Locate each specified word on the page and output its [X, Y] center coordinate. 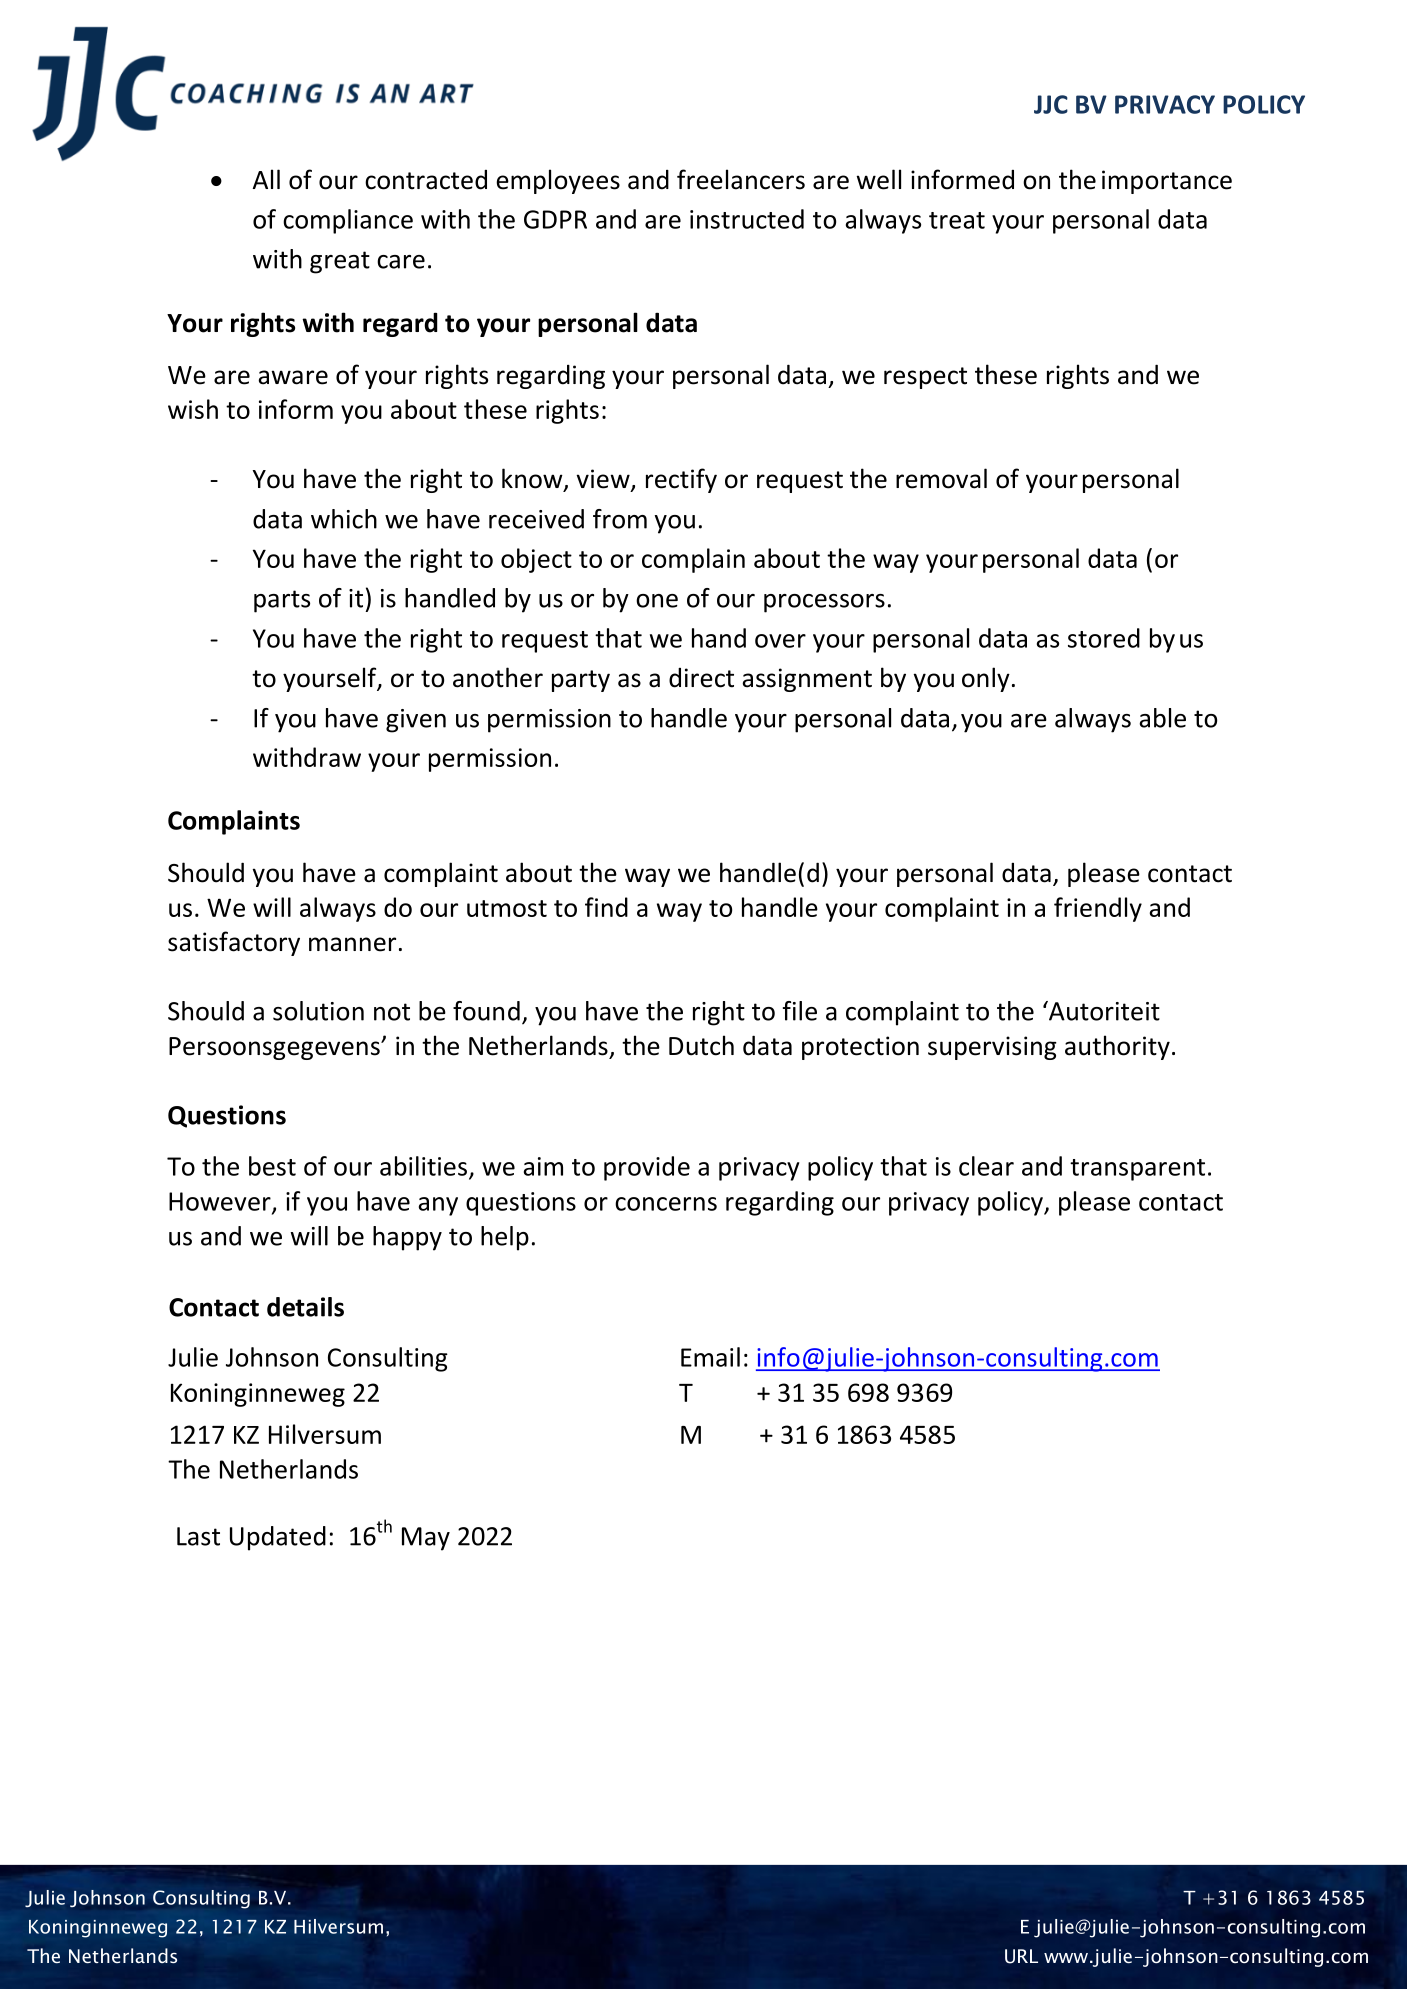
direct [701, 678]
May [426, 1539]
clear [986, 1166]
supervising [992, 1048]
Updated [278, 1538]
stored [1104, 638]
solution [318, 1011]
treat [957, 220]
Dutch [701, 1045]
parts [282, 601]
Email [710, 1357]
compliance [348, 221]
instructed [747, 219]
